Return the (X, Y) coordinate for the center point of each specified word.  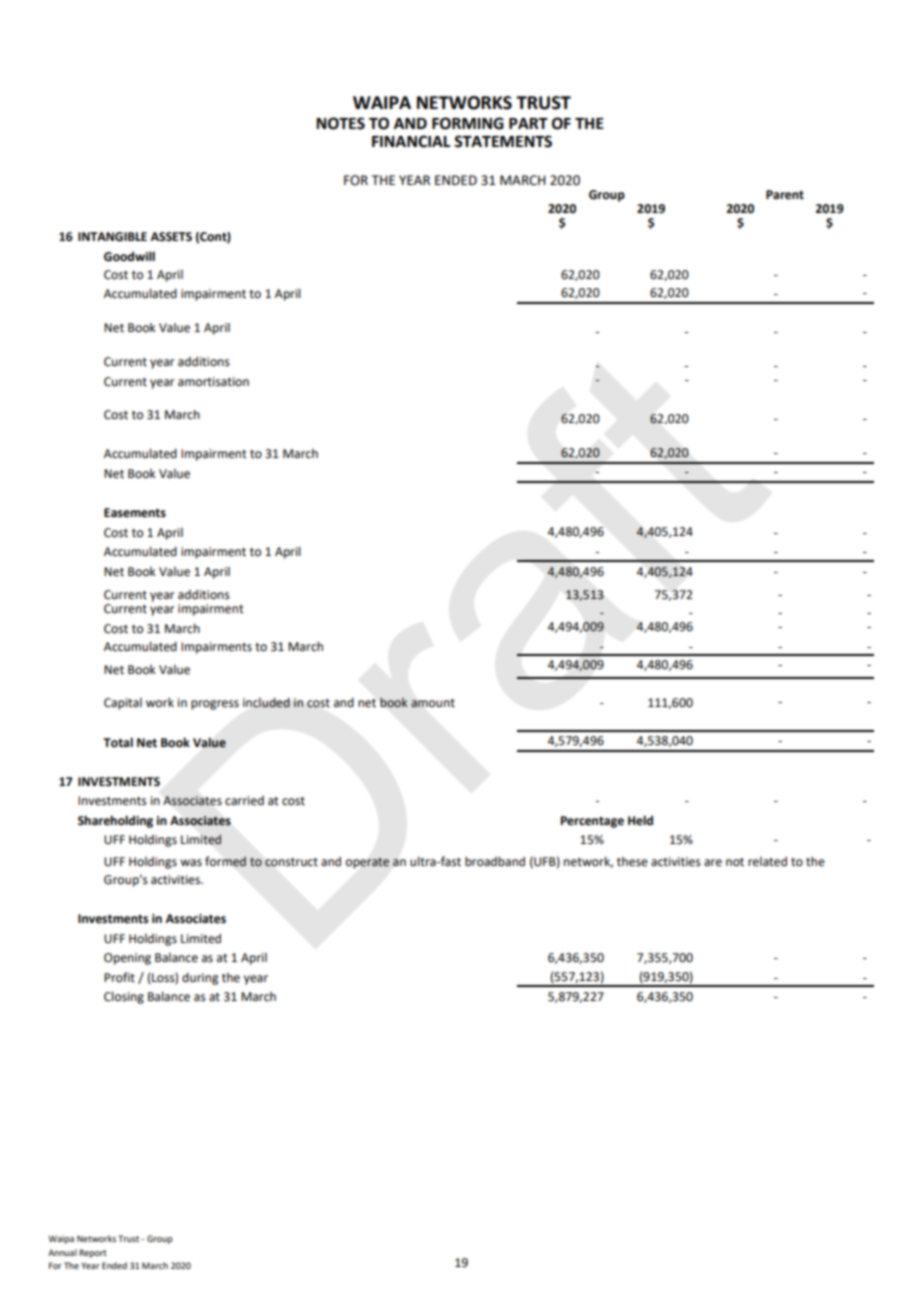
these (632, 862)
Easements (135, 513)
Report (93, 1253)
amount (433, 703)
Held (640, 820)
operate (367, 863)
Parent (785, 195)
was (191, 863)
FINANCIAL (411, 141)
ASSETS (171, 237)
